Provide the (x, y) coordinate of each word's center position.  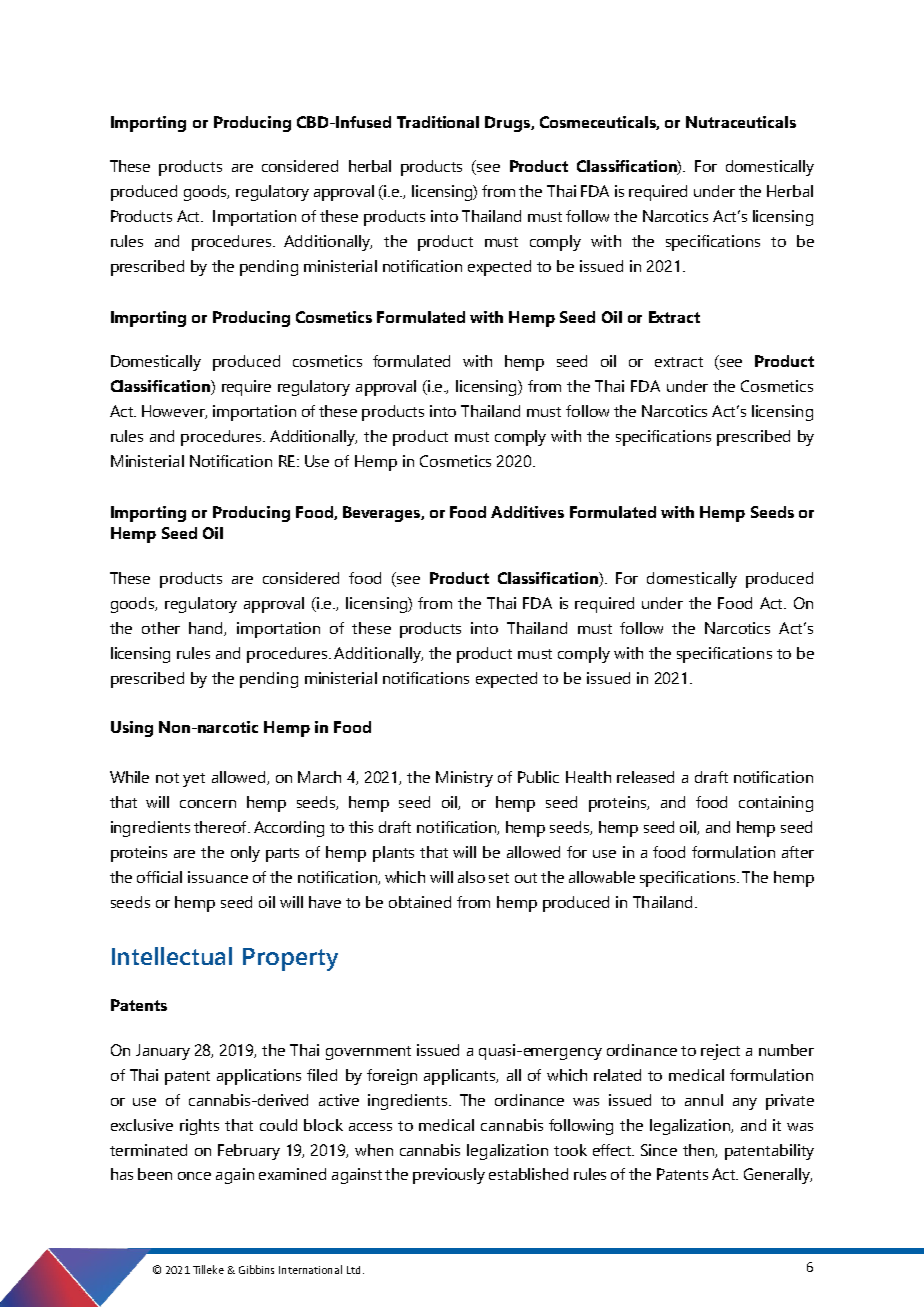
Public (538, 777)
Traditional (438, 122)
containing (776, 804)
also (471, 877)
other (161, 628)
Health (588, 777)
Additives (527, 512)
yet (194, 780)
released (645, 777)
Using (132, 729)
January (163, 1052)
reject (720, 1052)
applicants (461, 1077)
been (155, 1174)
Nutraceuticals (741, 122)
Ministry (464, 779)
